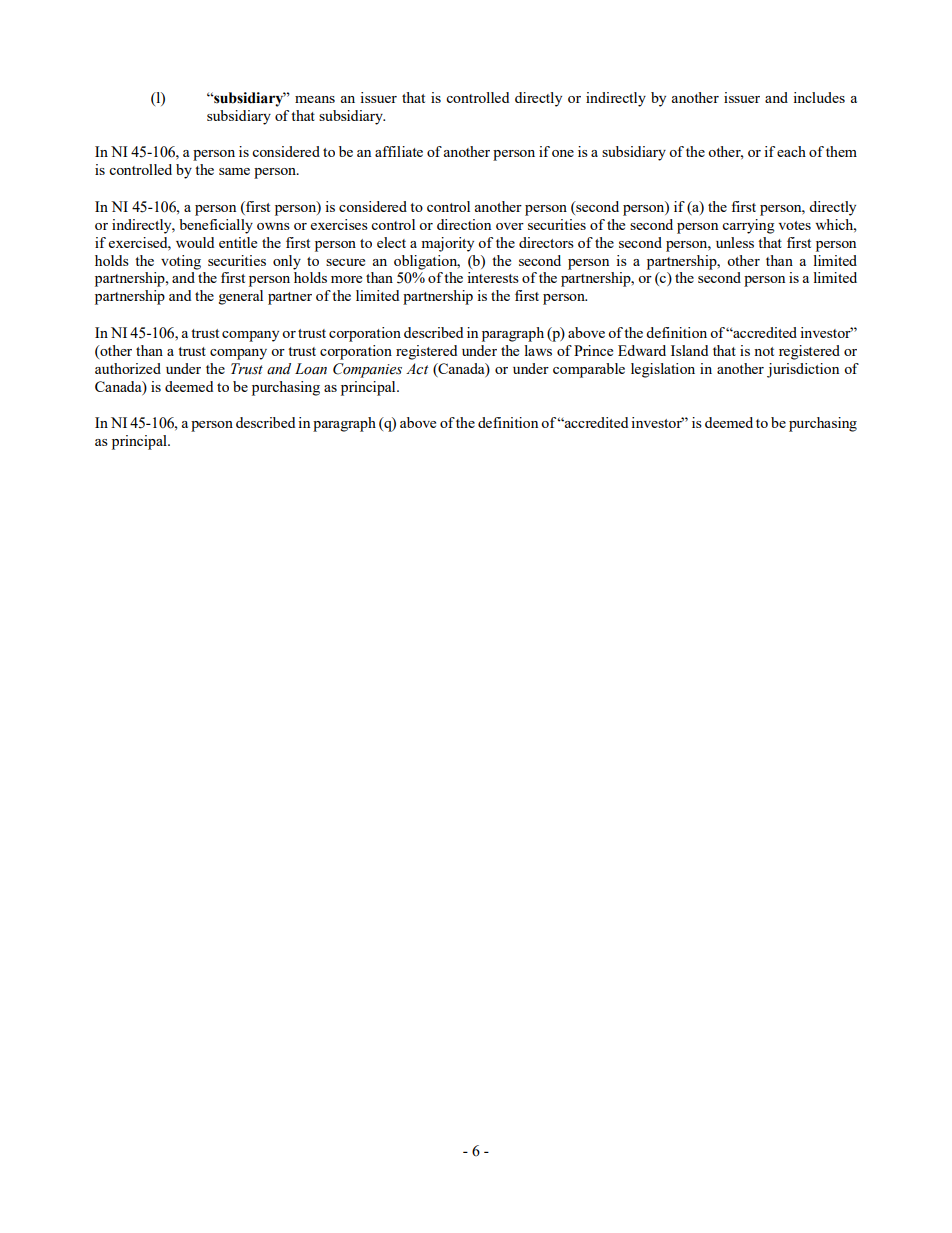  I want to click on carrying, so click(748, 226).
